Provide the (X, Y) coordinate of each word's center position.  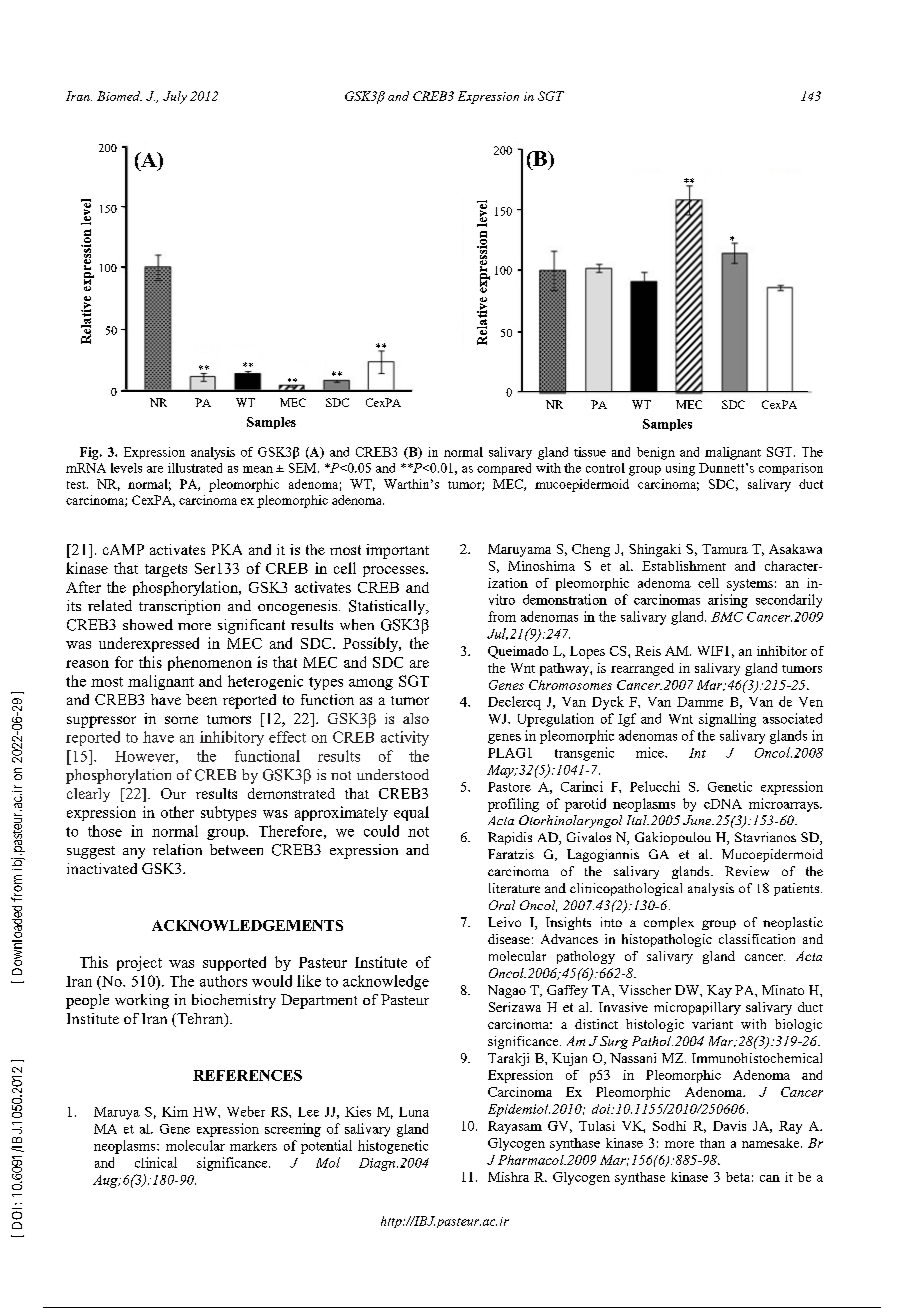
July (175, 97)
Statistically (388, 607)
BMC (727, 617)
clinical (156, 1162)
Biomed (119, 96)
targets (166, 570)
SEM (304, 468)
